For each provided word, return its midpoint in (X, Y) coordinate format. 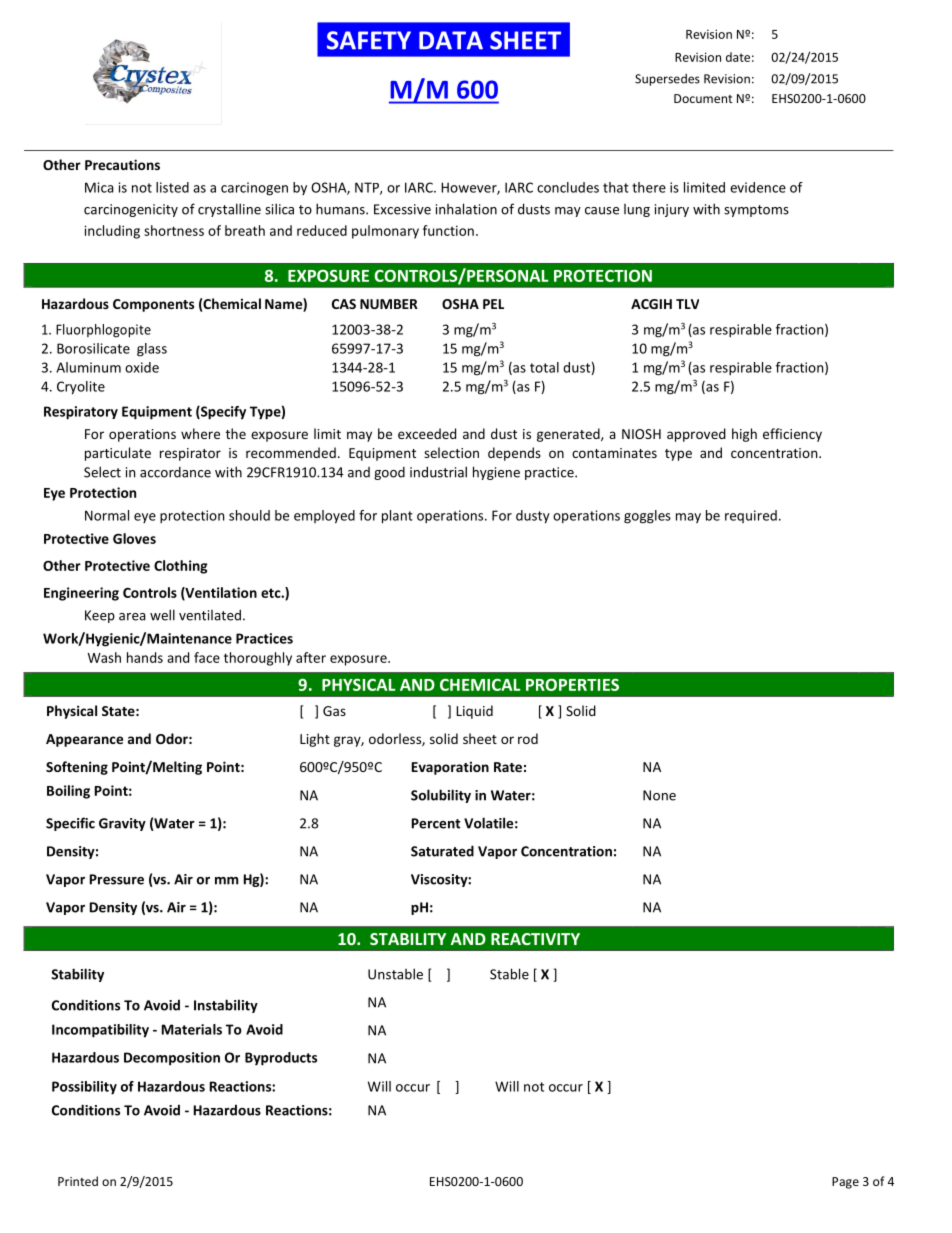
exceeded (427, 433)
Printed (78, 1181)
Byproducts (281, 1059)
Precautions (122, 164)
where (200, 433)
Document (703, 98)
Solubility (441, 796)
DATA (451, 40)
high (744, 435)
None (659, 795)
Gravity (122, 824)
